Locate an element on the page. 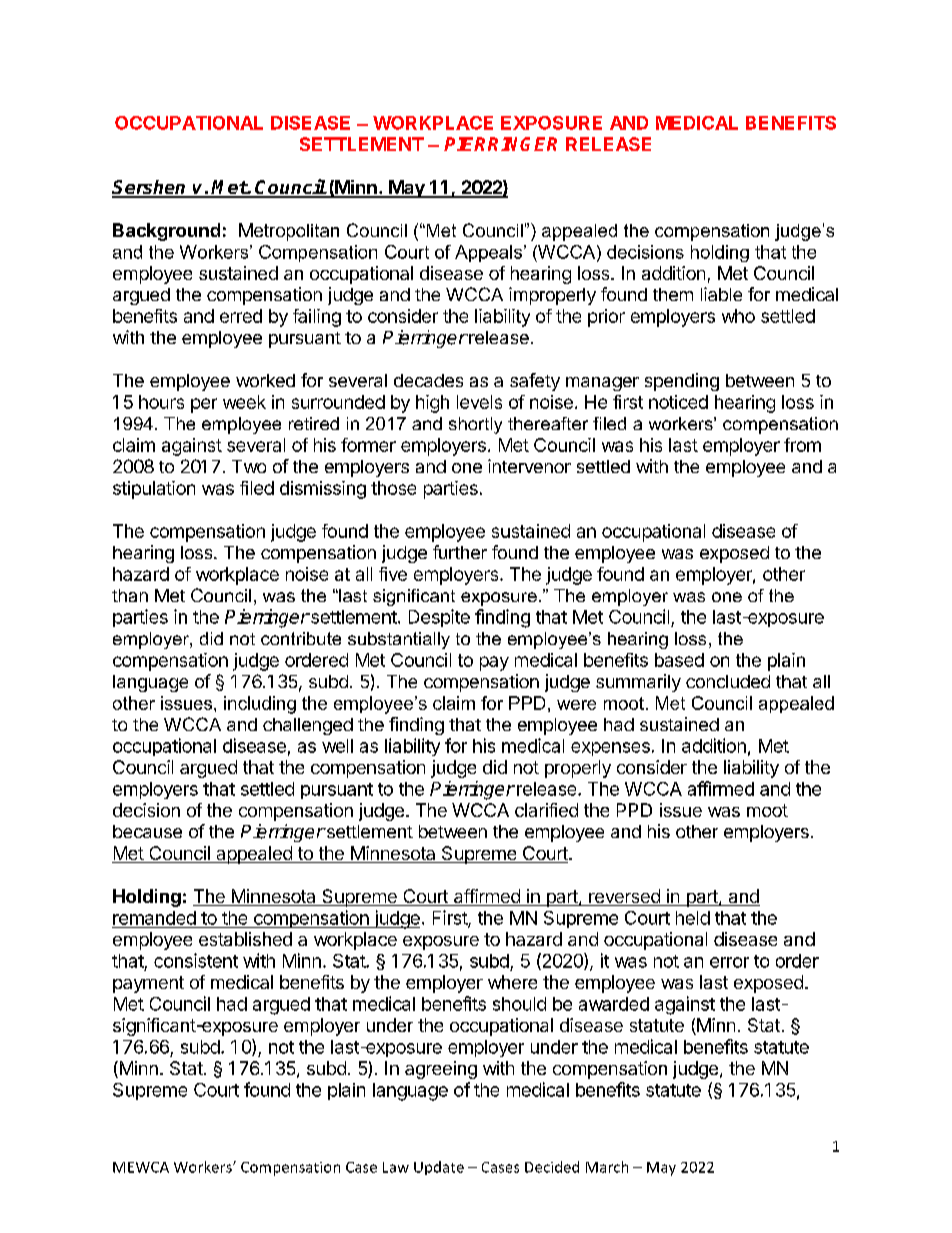 The image size is (952, 1233). Appeals is located at coordinates (488, 253).
